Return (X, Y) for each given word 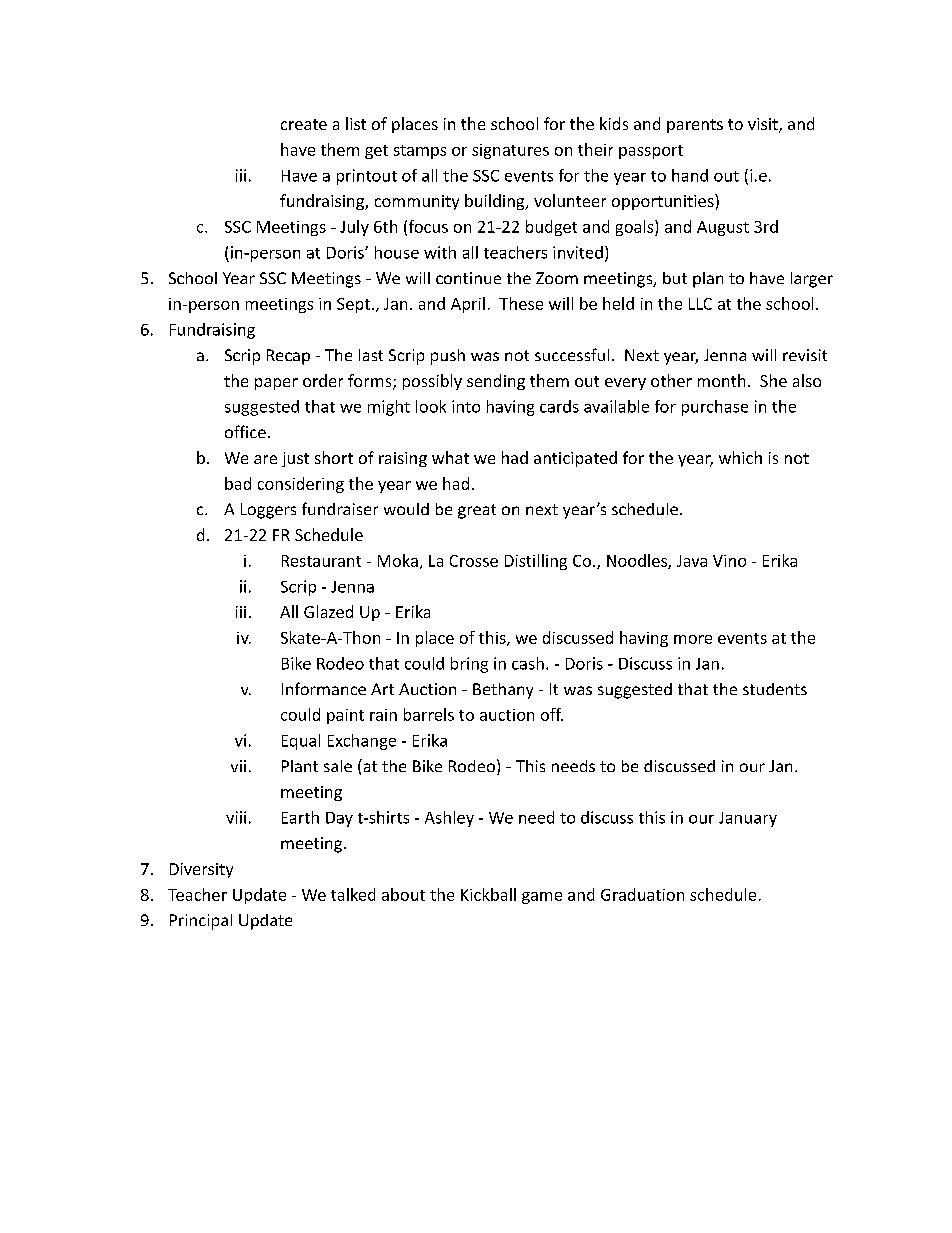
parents (695, 126)
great (477, 511)
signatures (510, 151)
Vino (729, 561)
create (304, 124)
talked (353, 894)
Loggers (268, 511)
